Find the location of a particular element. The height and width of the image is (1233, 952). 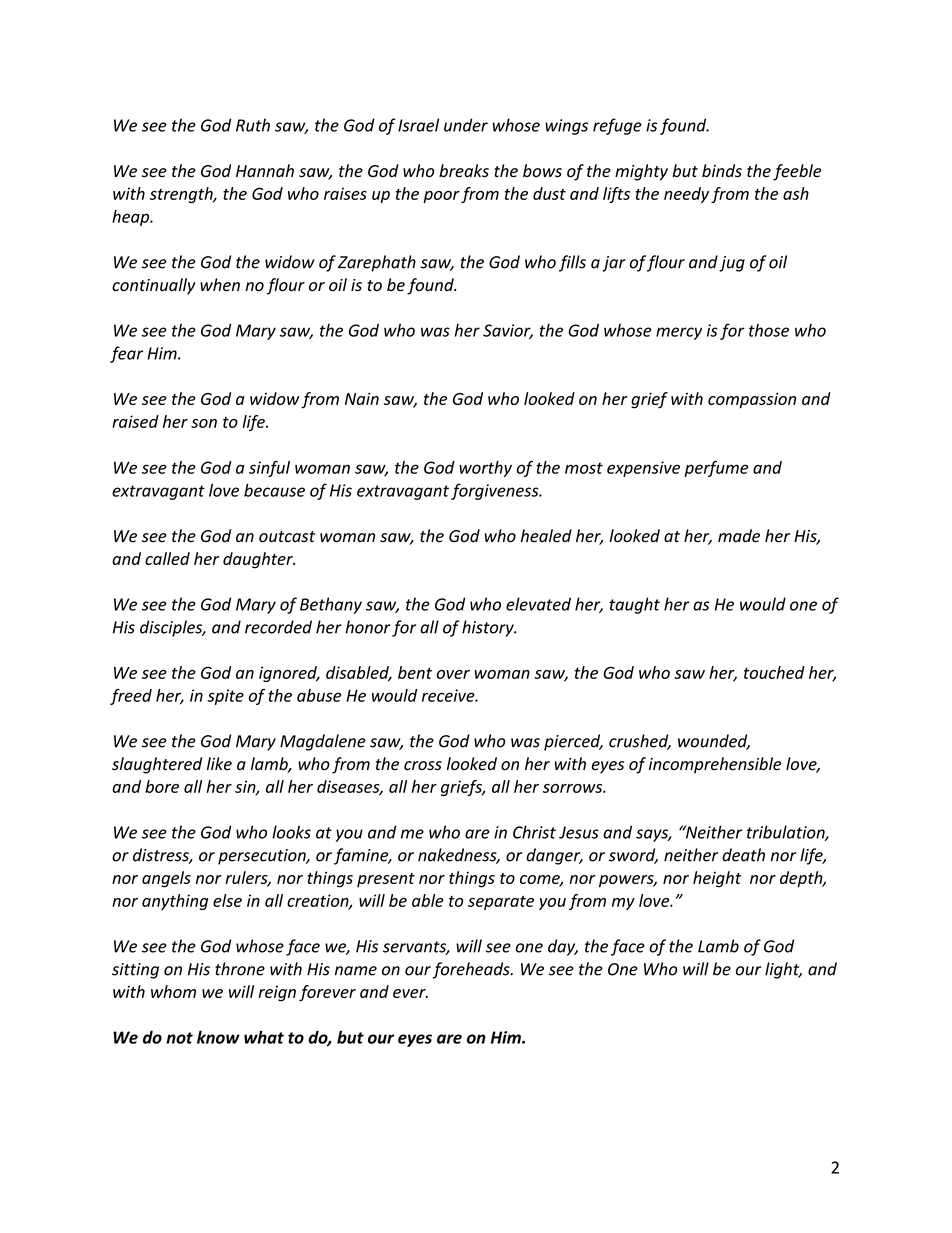

know is located at coordinates (218, 1037).
